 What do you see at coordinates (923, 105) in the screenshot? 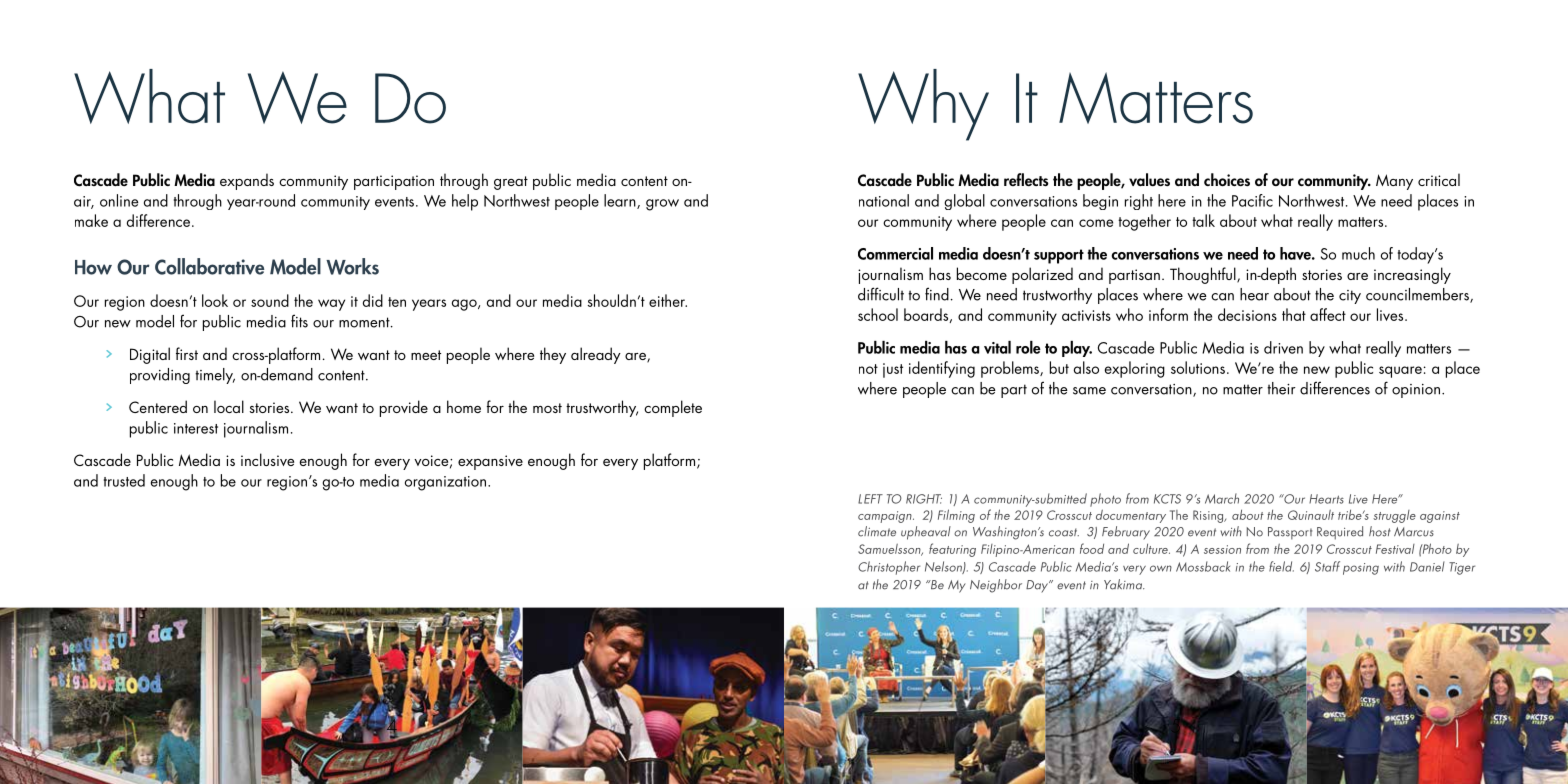
I see `Why` at bounding box center [923, 105].
